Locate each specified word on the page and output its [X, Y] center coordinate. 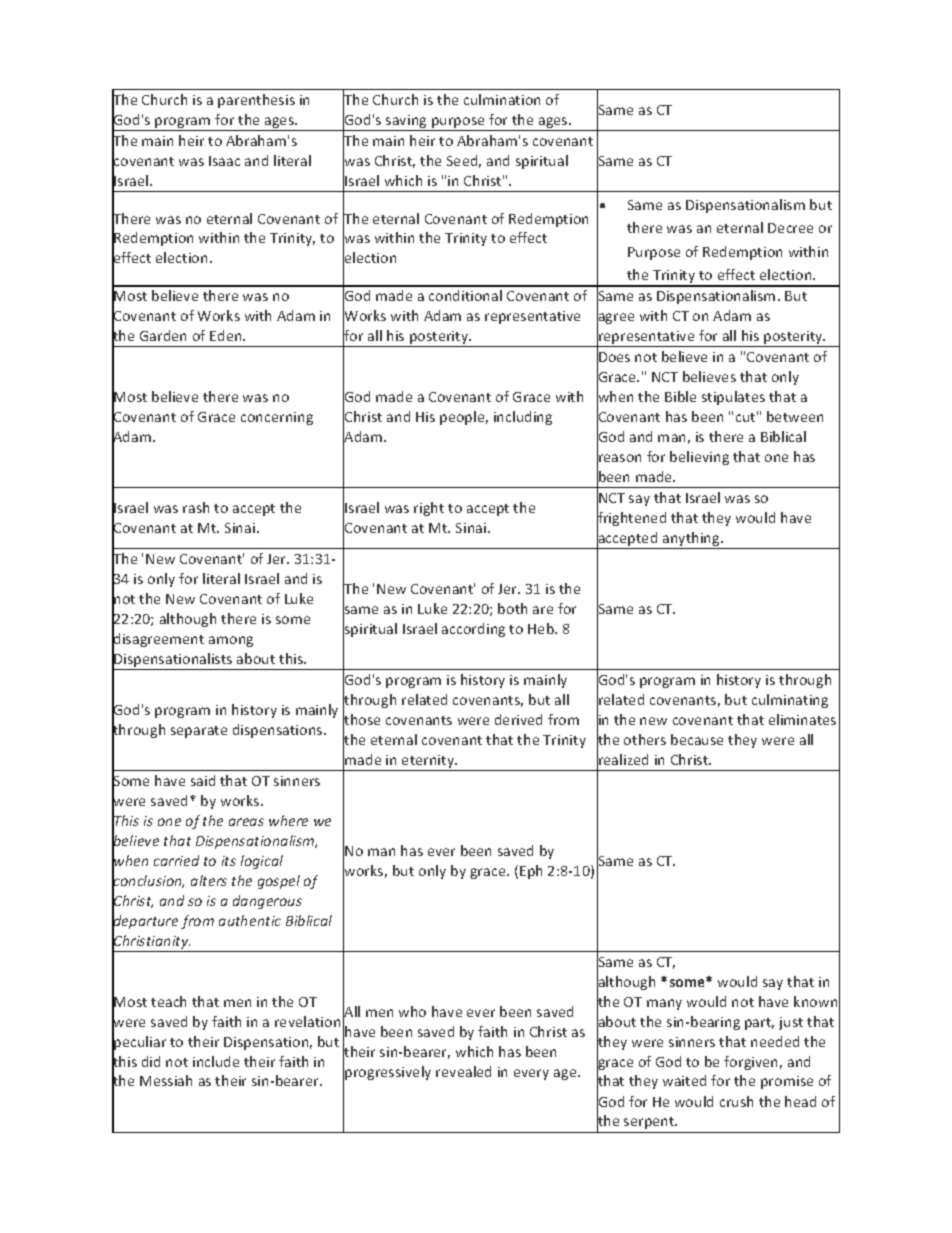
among [231, 641]
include [216, 1061]
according [473, 630]
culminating [790, 701]
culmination [502, 99]
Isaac [224, 161]
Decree [790, 228]
